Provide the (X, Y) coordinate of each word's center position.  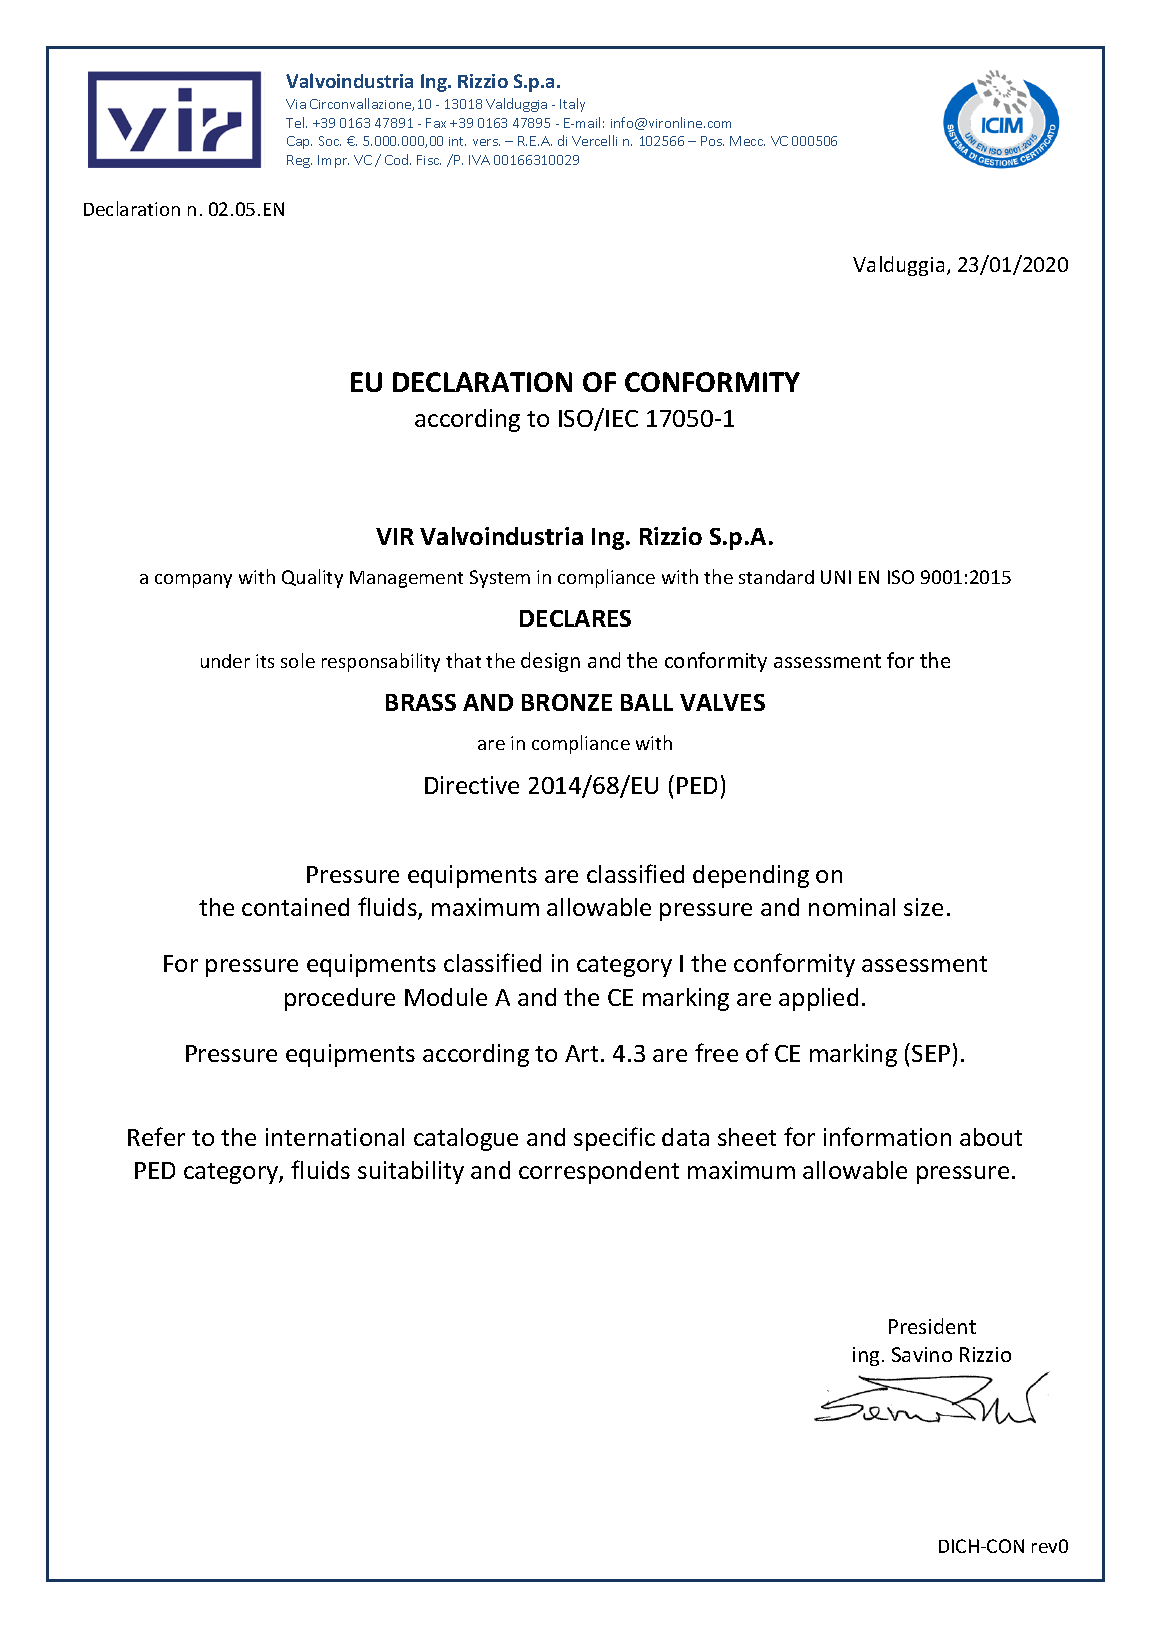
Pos (712, 141)
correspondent (599, 1172)
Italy (572, 105)
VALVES (722, 702)
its (265, 661)
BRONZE (567, 702)
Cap (299, 142)
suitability (411, 1172)
